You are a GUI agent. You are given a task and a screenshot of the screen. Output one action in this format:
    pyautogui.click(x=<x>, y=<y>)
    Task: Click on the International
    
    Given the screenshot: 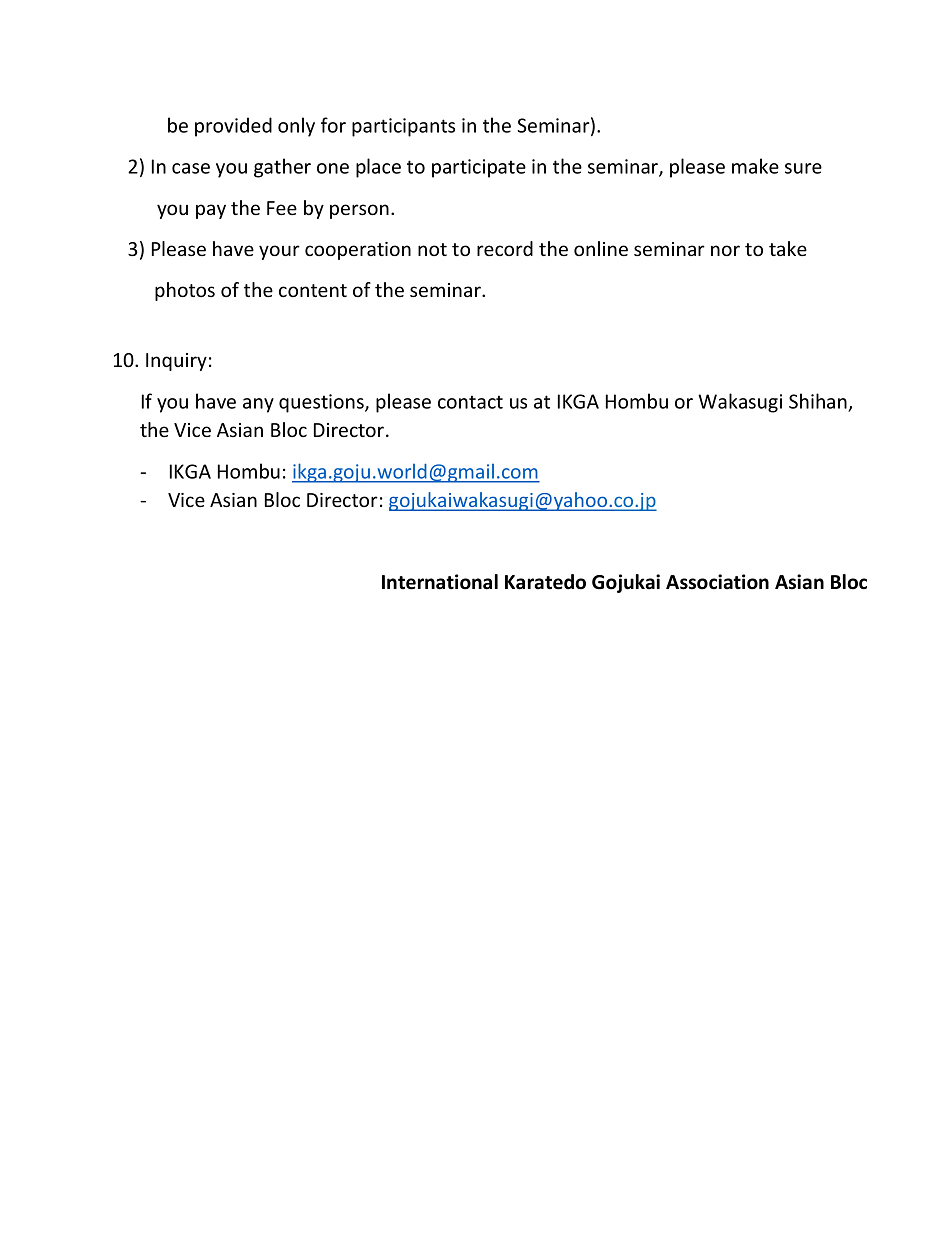 What is the action you would take?
    pyautogui.click(x=440, y=582)
